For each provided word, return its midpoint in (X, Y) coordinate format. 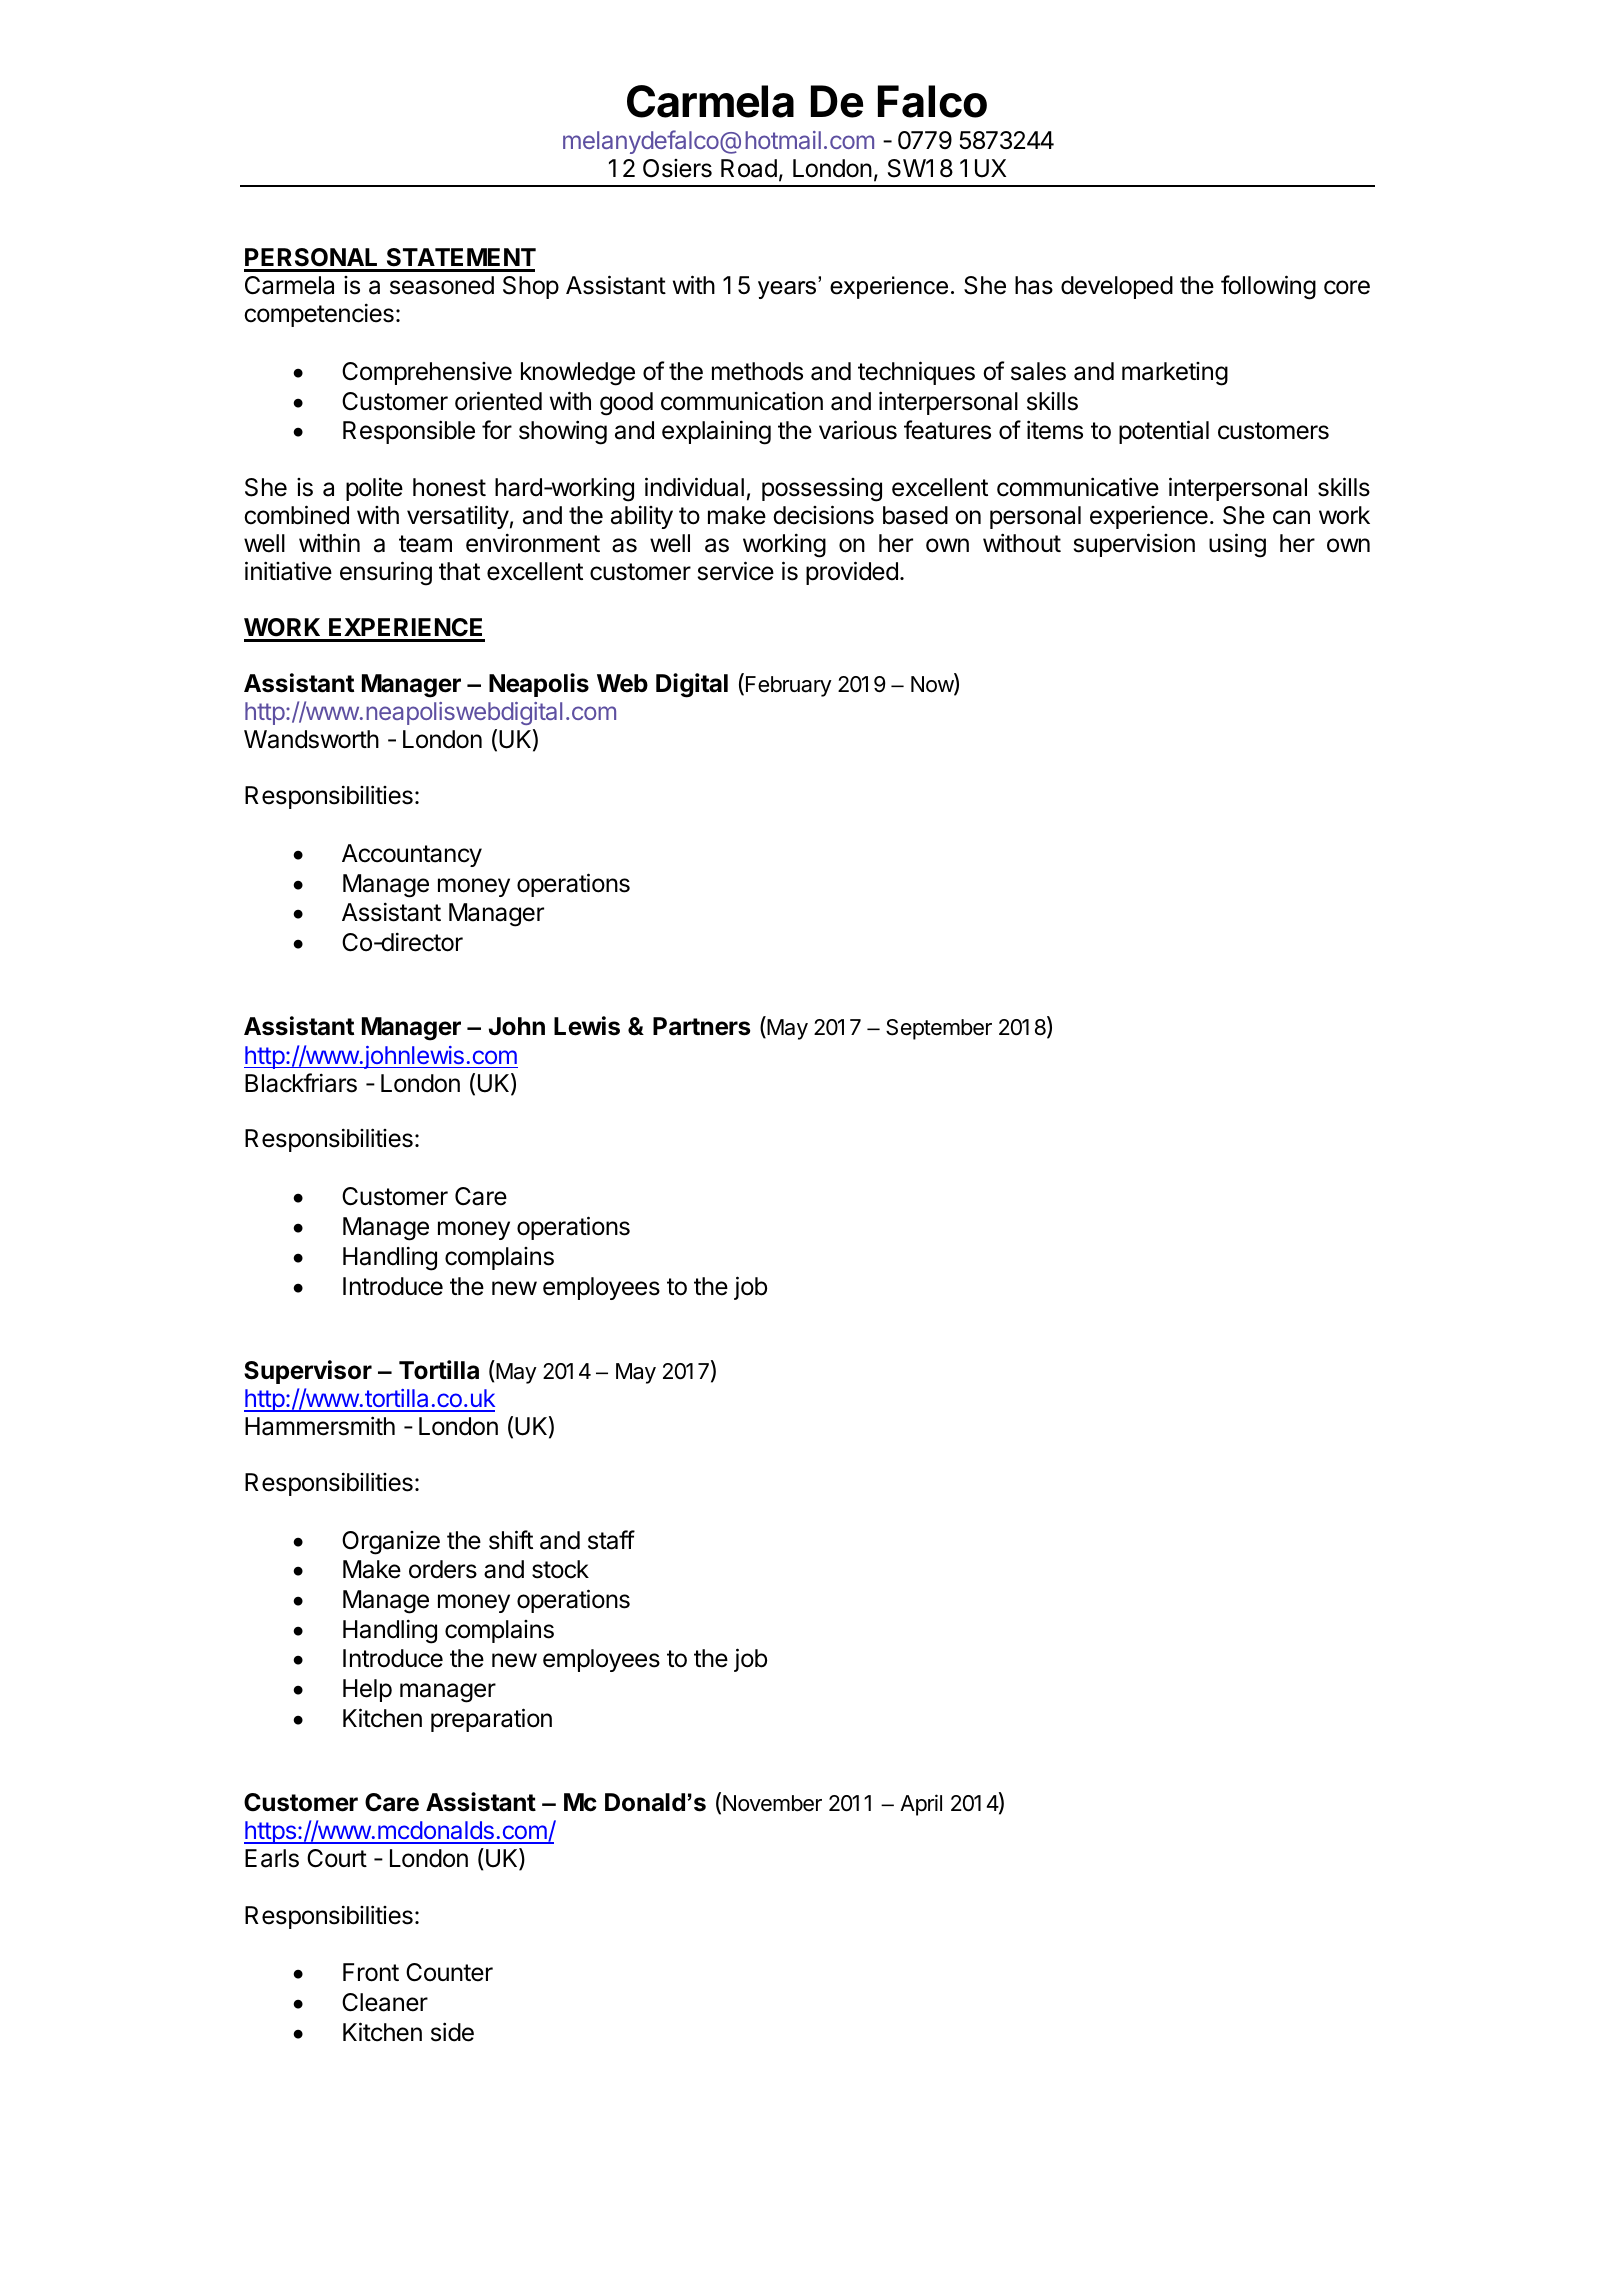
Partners (701, 1026)
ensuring (386, 573)
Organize (391, 1543)
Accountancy (412, 855)
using (1237, 545)
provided (852, 573)
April (921, 1805)
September (939, 1029)
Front (371, 1972)
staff (611, 1540)
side (452, 2032)
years (788, 290)
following (1268, 287)
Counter (449, 1972)
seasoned (442, 285)
